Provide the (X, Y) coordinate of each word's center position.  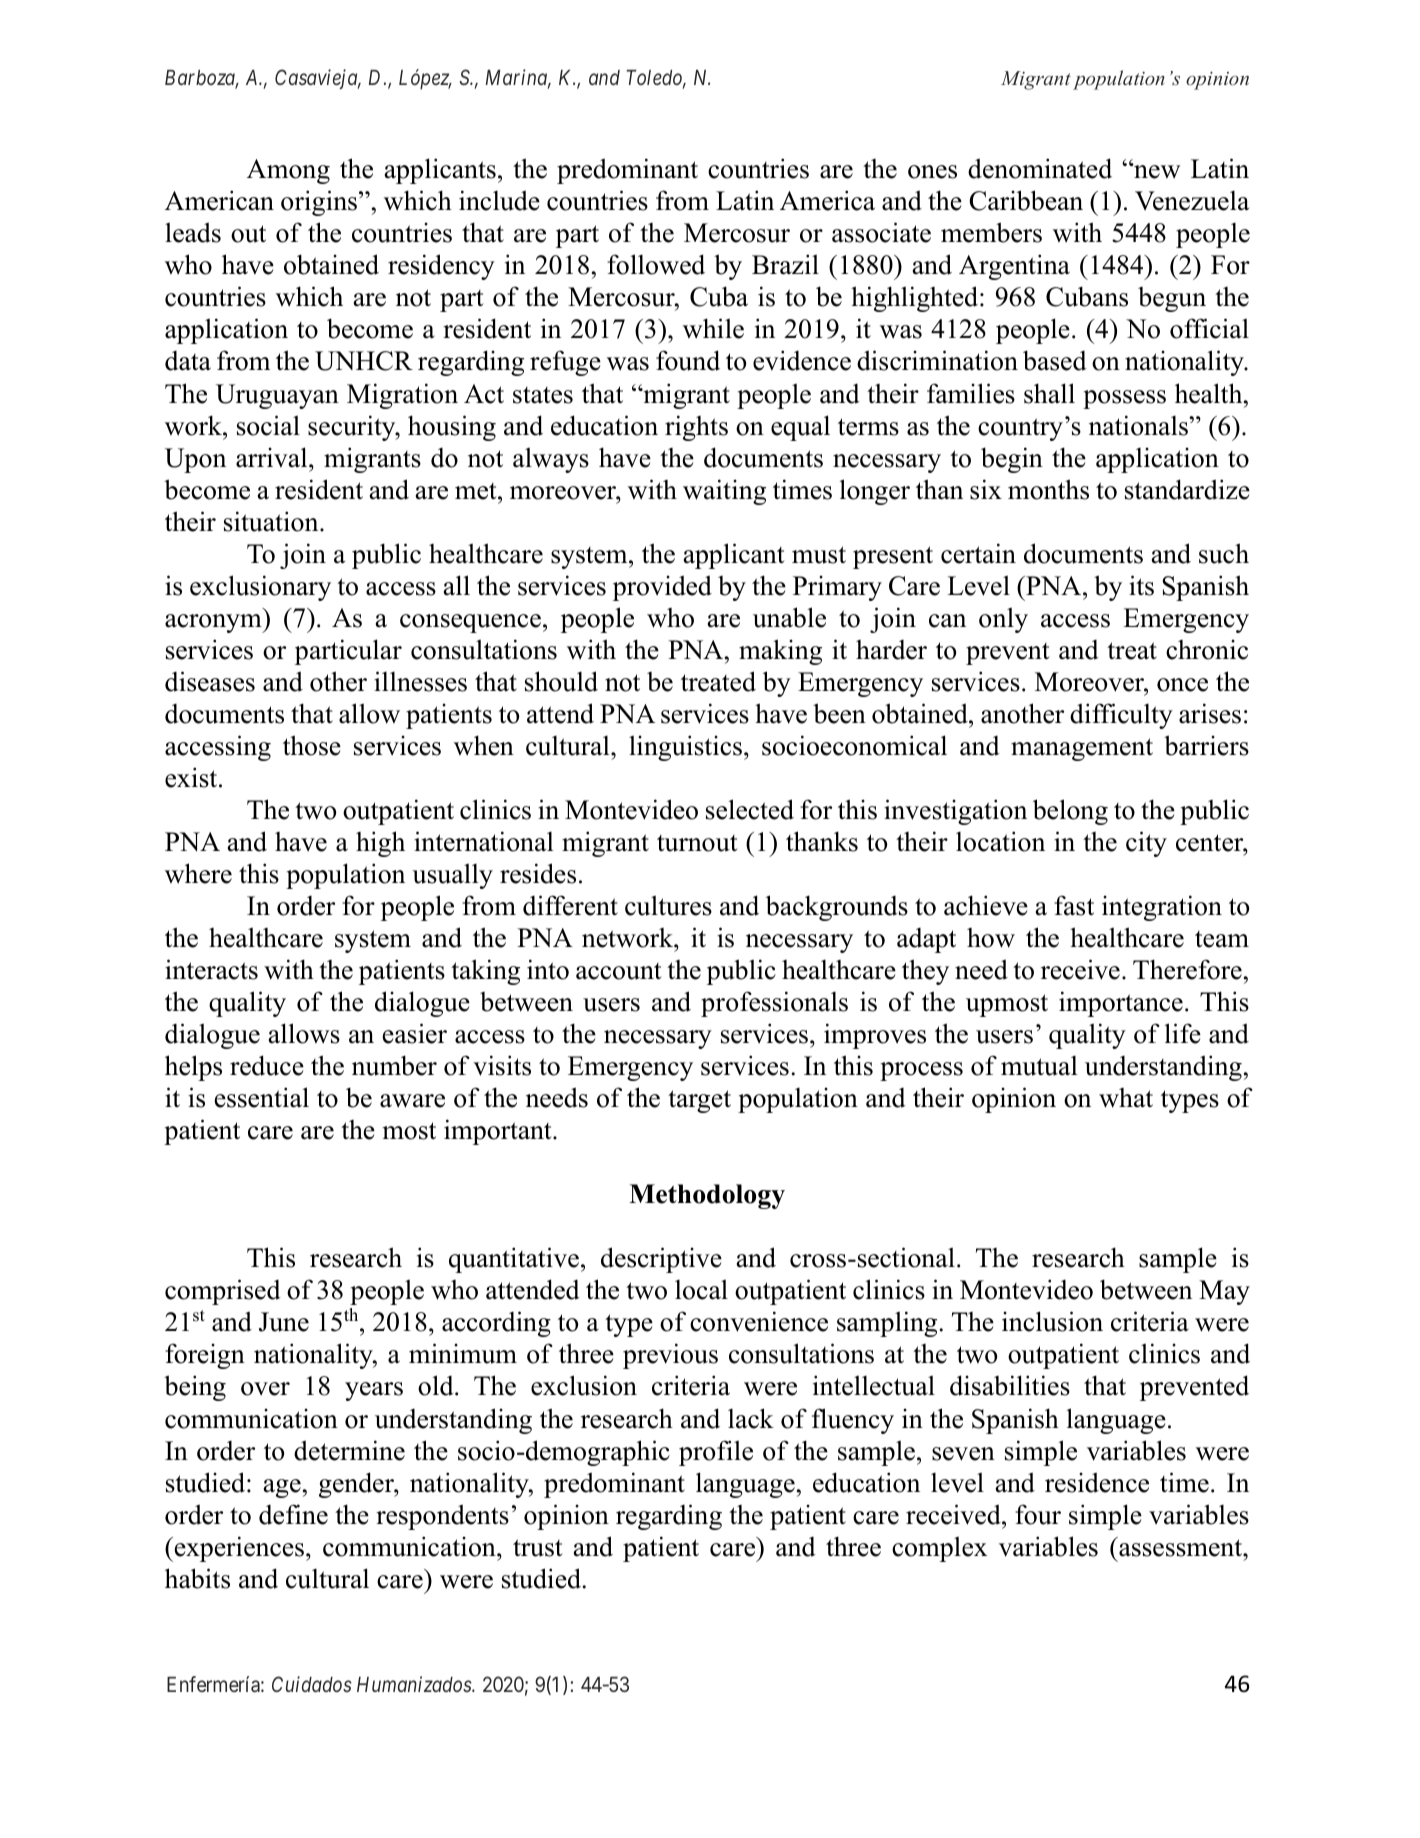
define (293, 1514)
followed (656, 264)
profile (716, 1453)
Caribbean (1026, 200)
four (1038, 1514)
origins (320, 203)
